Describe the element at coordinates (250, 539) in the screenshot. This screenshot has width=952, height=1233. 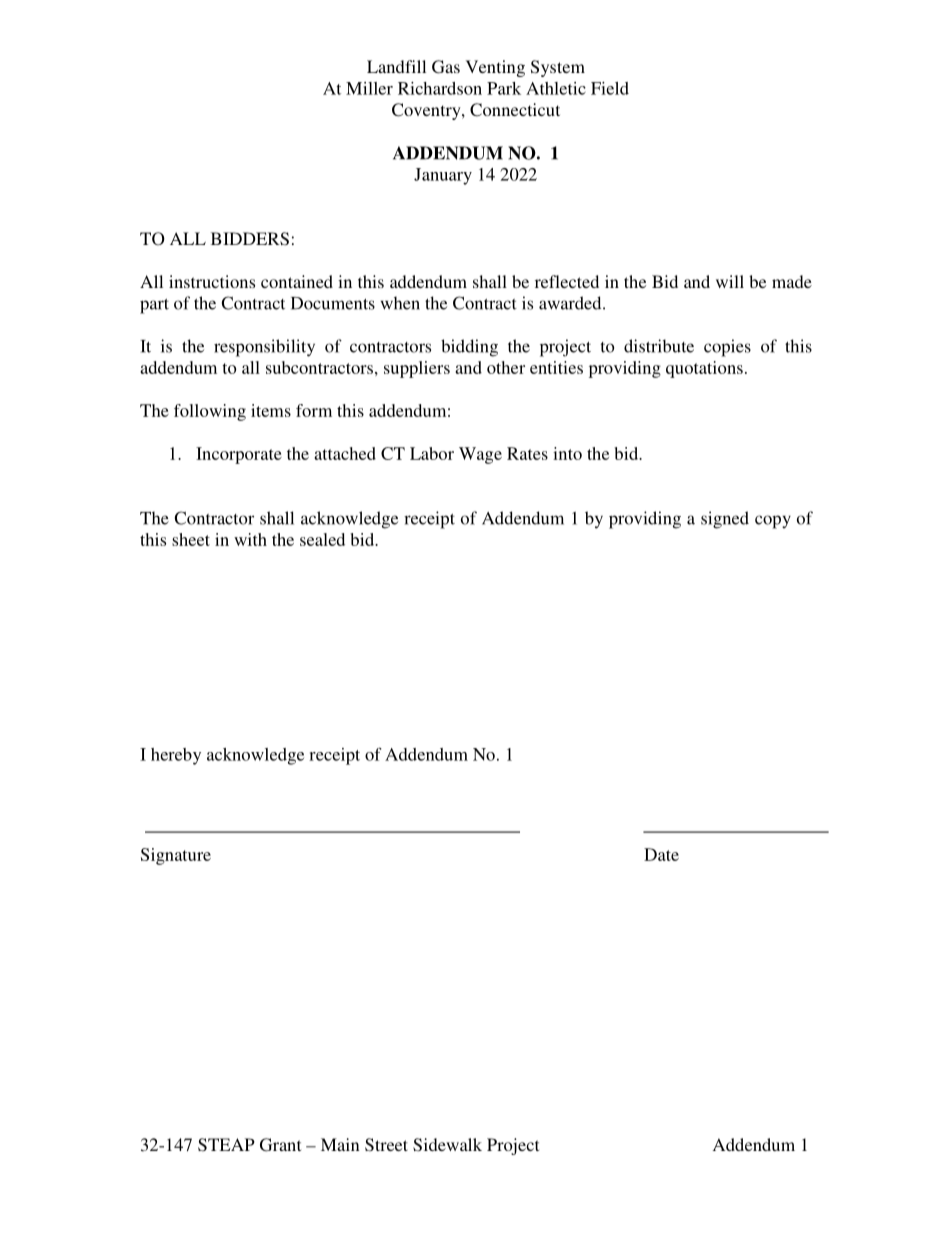
I see `with` at that location.
